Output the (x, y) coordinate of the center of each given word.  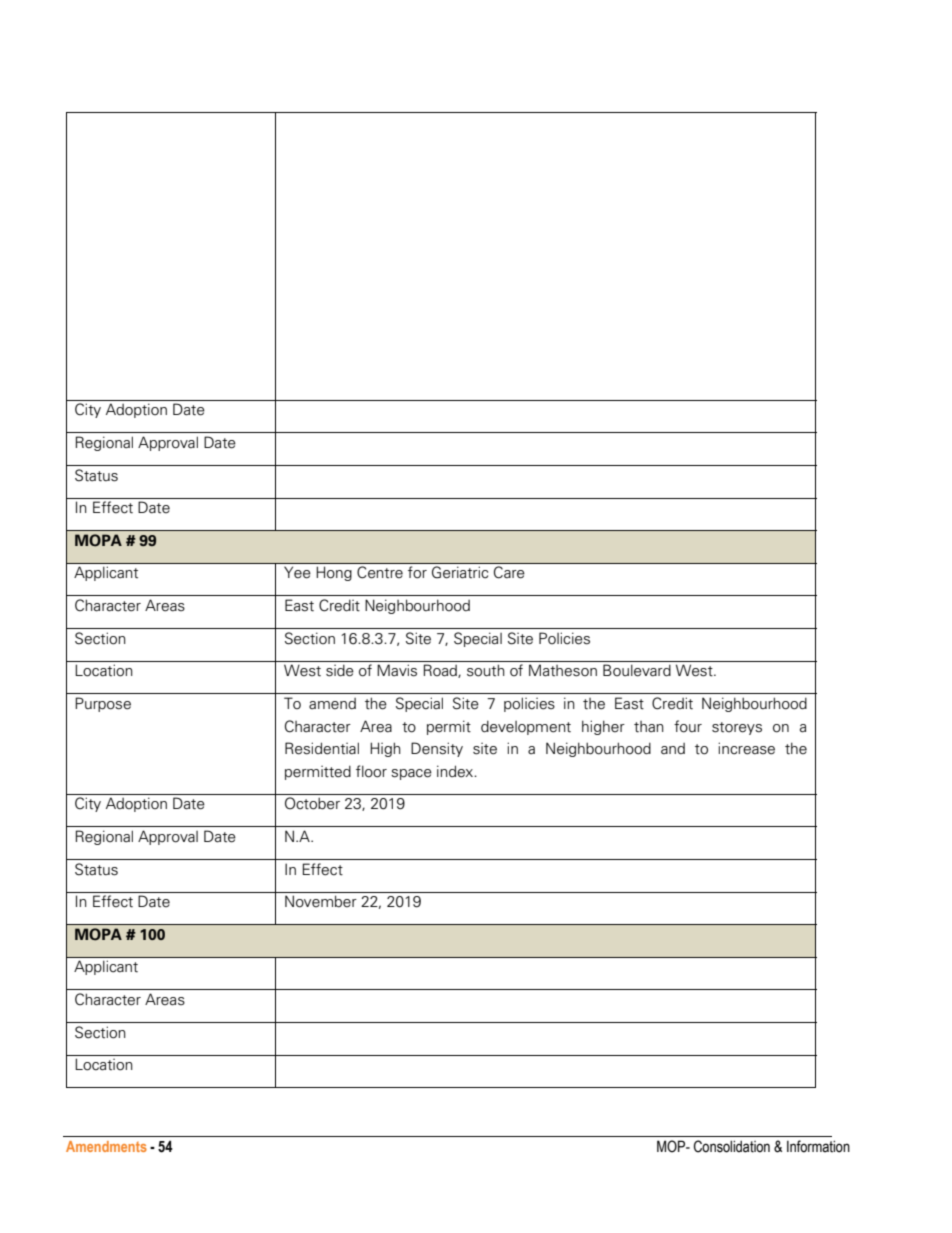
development (526, 728)
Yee (297, 572)
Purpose (103, 704)
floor (371, 771)
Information (818, 1146)
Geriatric (460, 572)
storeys (737, 728)
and (673, 748)
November (321, 901)
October (312, 803)
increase (746, 748)
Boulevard (637, 670)
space (411, 774)
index (456, 771)
